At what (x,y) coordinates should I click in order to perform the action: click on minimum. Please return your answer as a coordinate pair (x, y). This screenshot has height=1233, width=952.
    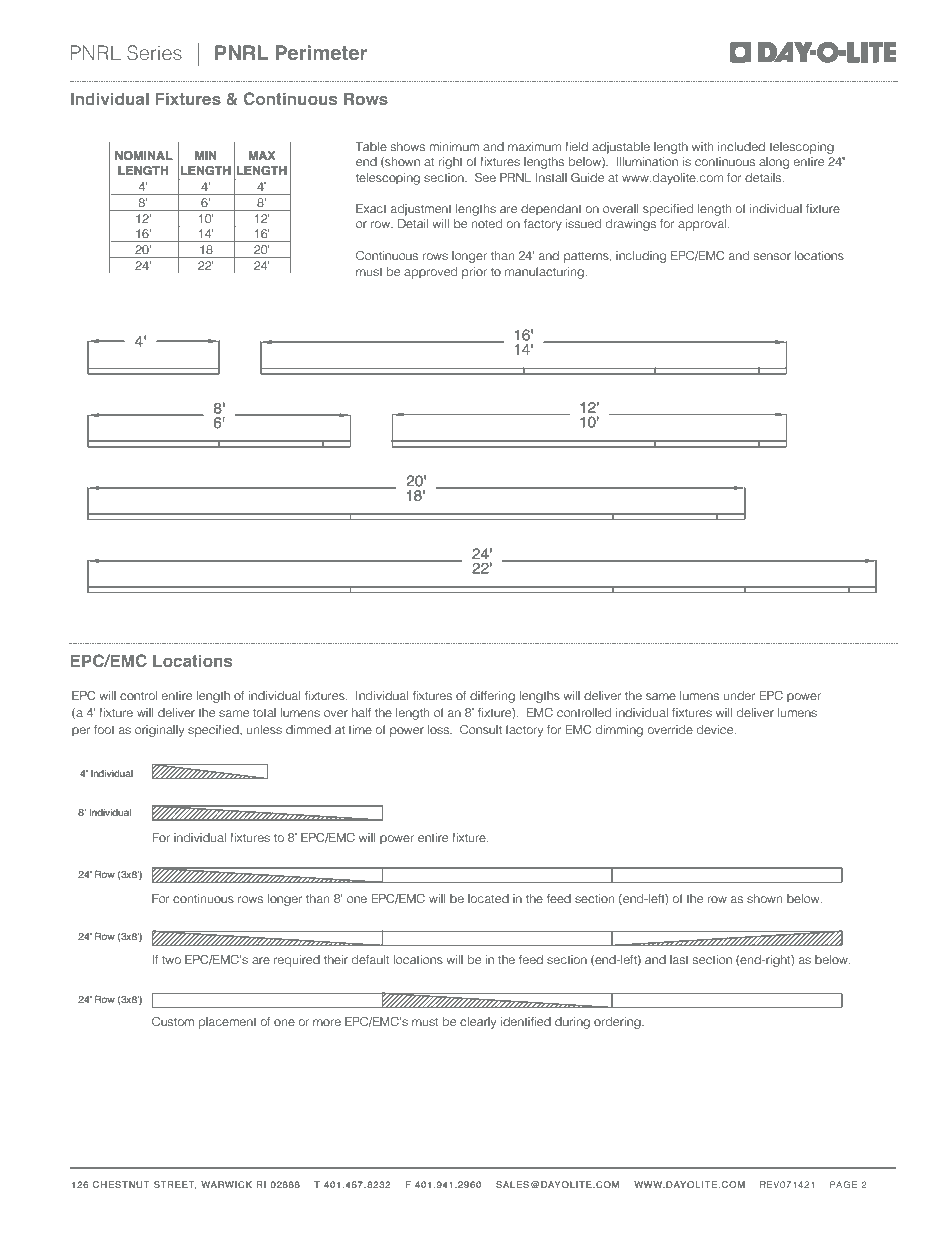
    Looking at the image, I should click on (454, 146).
